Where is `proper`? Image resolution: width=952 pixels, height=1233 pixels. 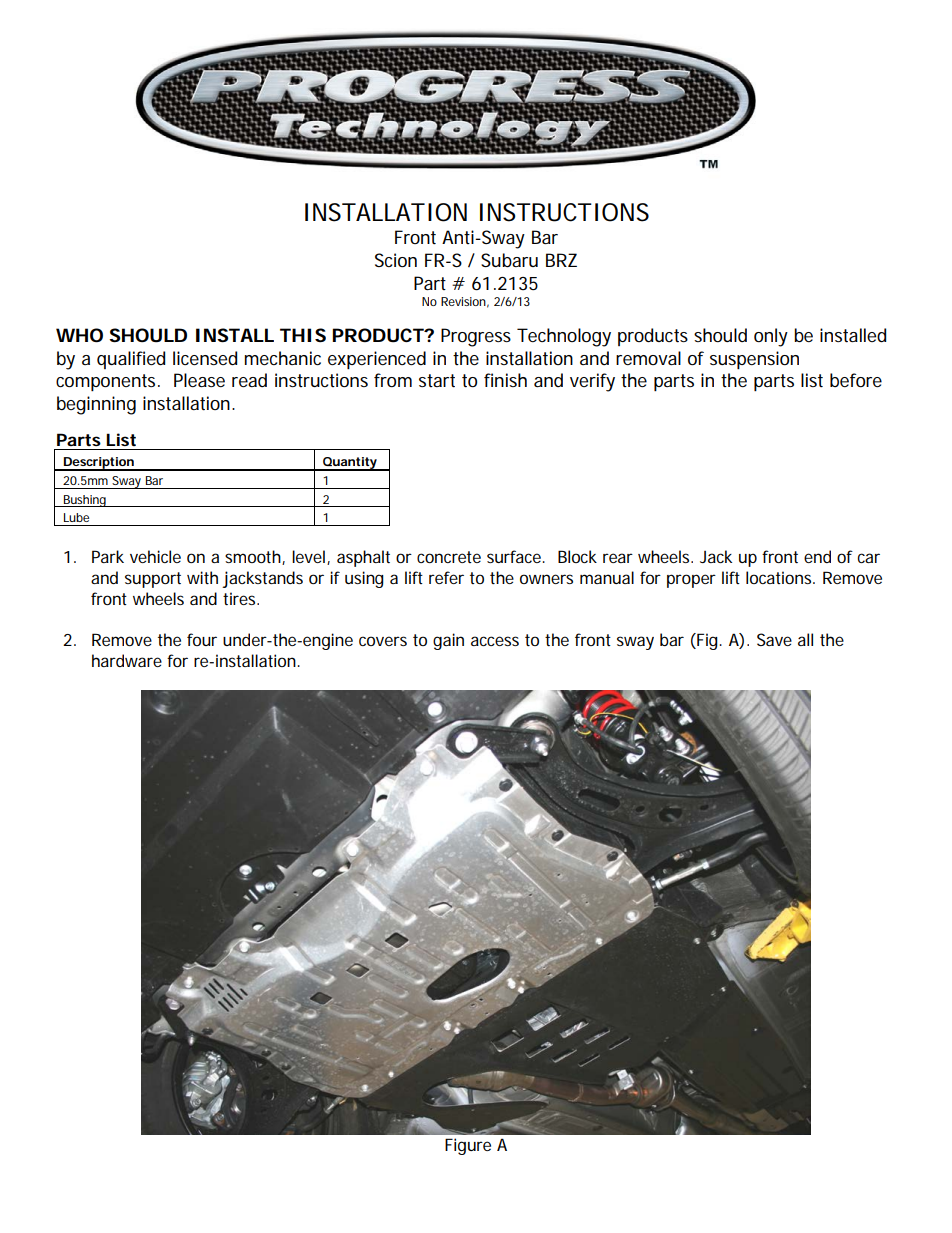
proper is located at coordinates (691, 581).
